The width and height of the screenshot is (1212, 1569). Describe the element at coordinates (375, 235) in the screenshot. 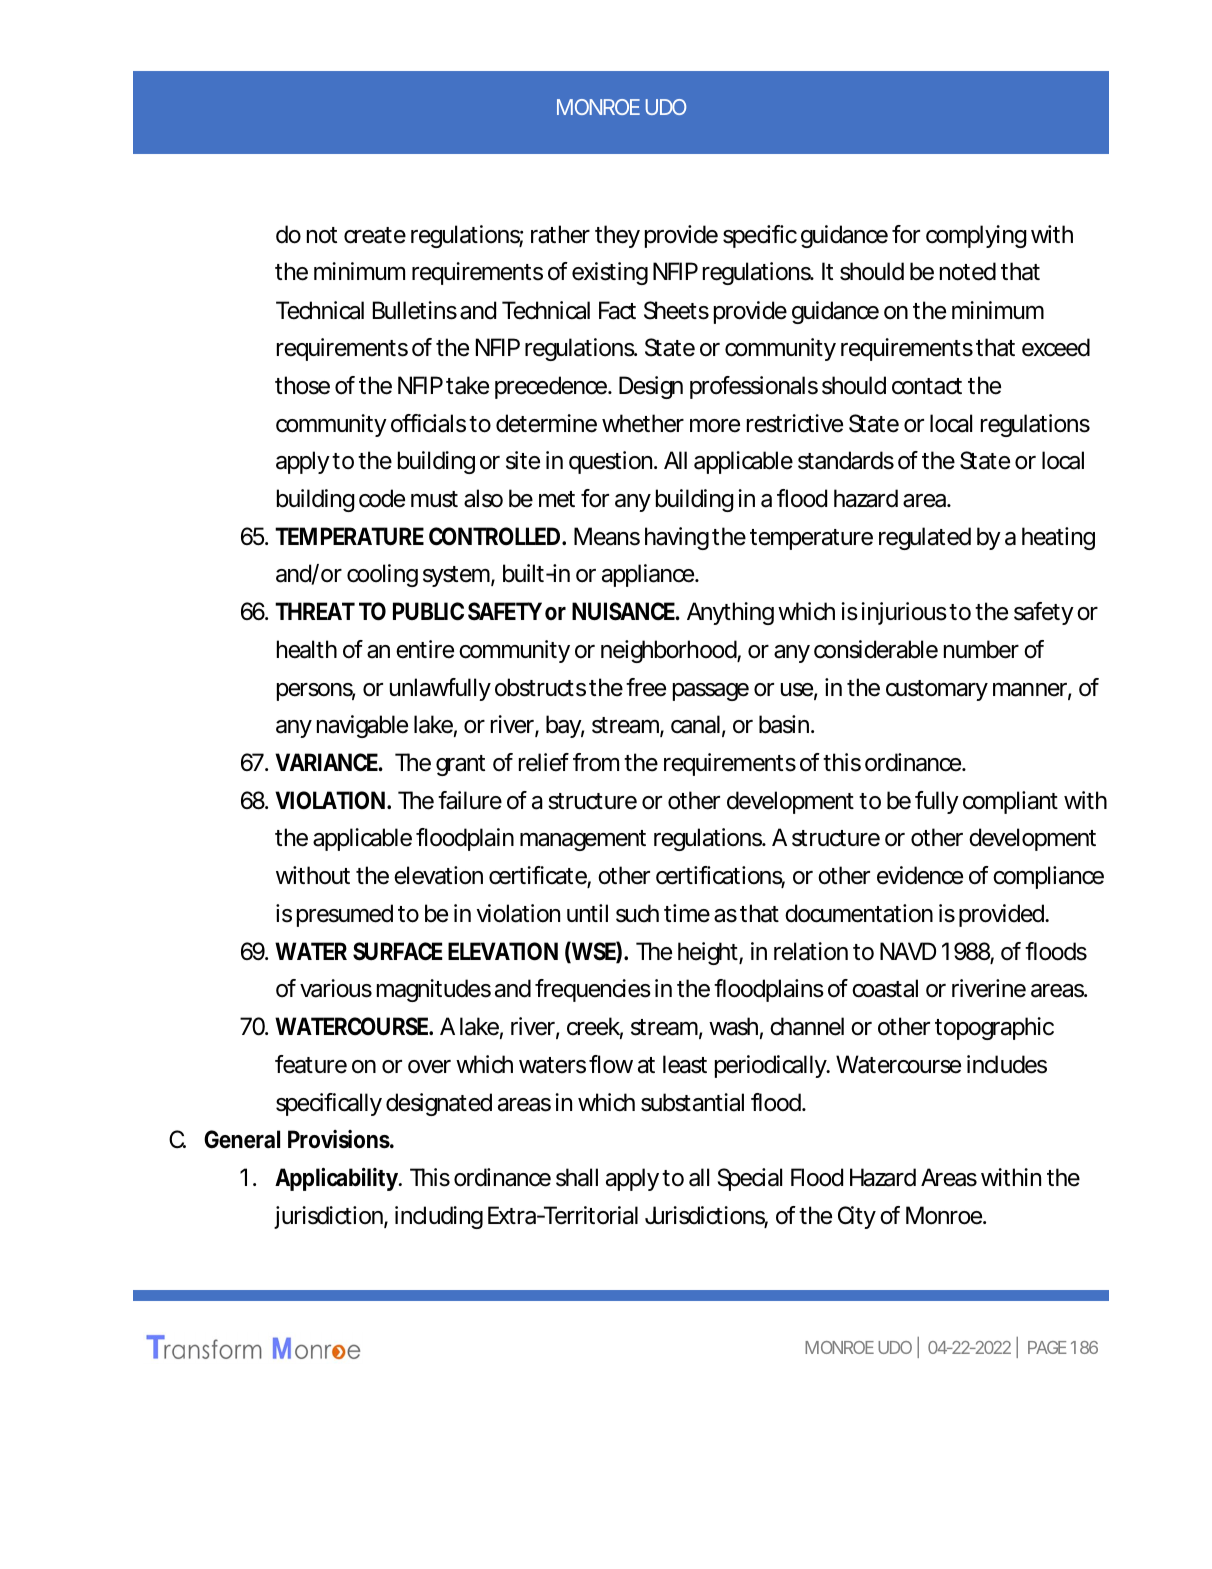

I see `create` at that location.
